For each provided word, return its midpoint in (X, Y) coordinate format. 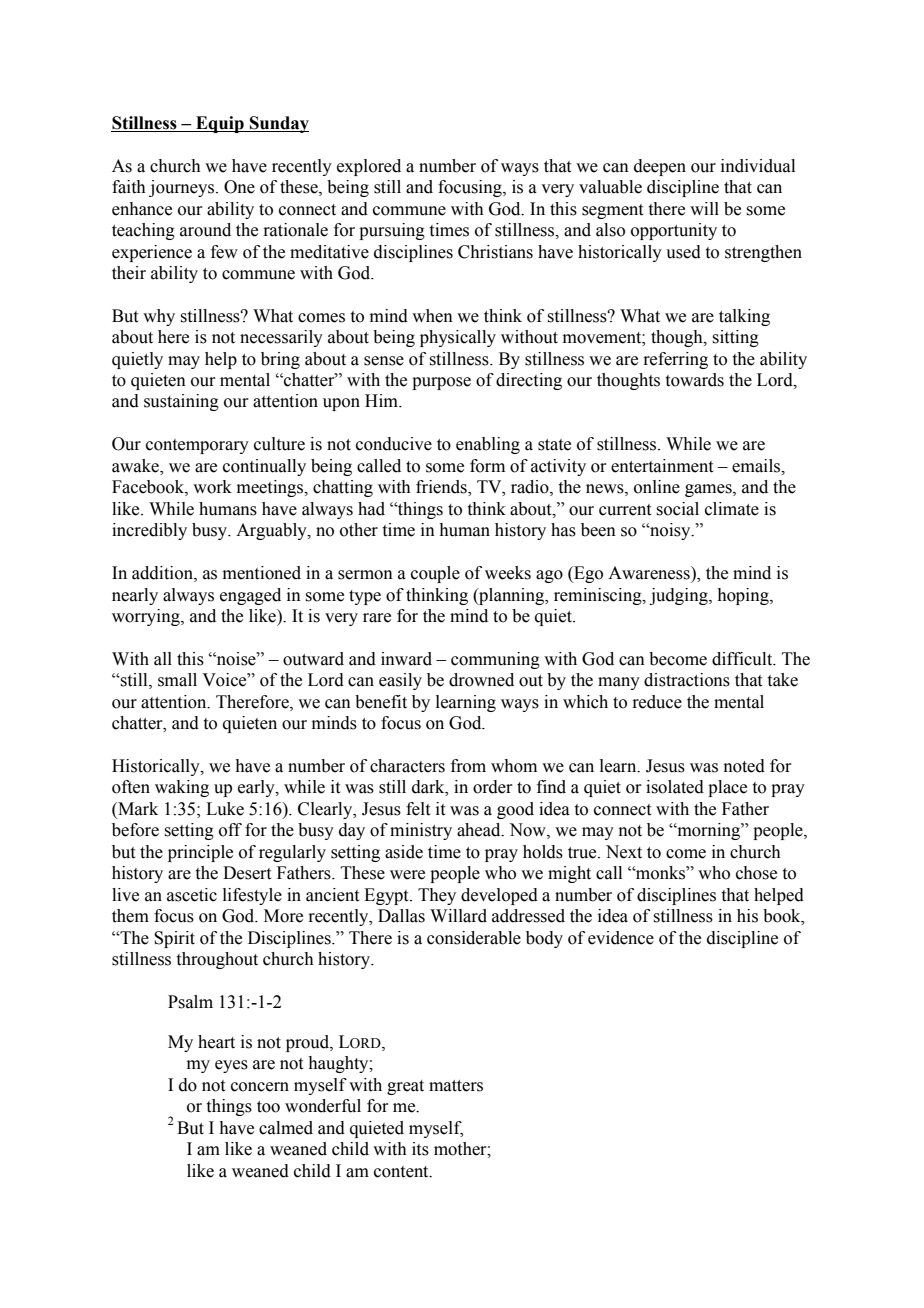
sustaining (181, 402)
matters (456, 1086)
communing (495, 660)
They (437, 896)
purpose (441, 383)
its (420, 1149)
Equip (220, 124)
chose (756, 873)
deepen (660, 167)
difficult (743, 659)
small (177, 680)
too (268, 1107)
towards (695, 380)
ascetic (192, 895)
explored (369, 167)
